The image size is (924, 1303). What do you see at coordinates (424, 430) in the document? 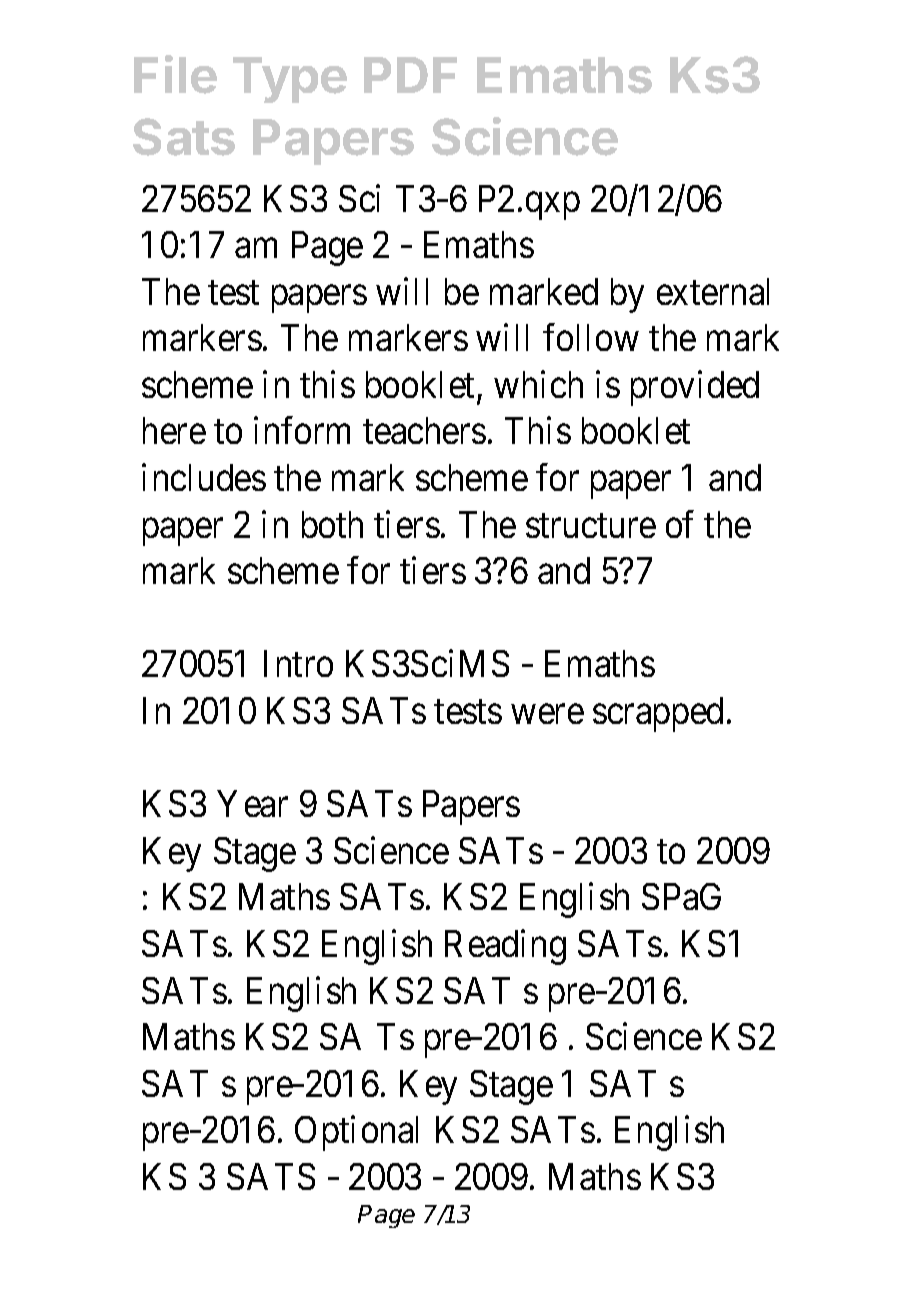
I see `teachers` at bounding box center [424, 430].
